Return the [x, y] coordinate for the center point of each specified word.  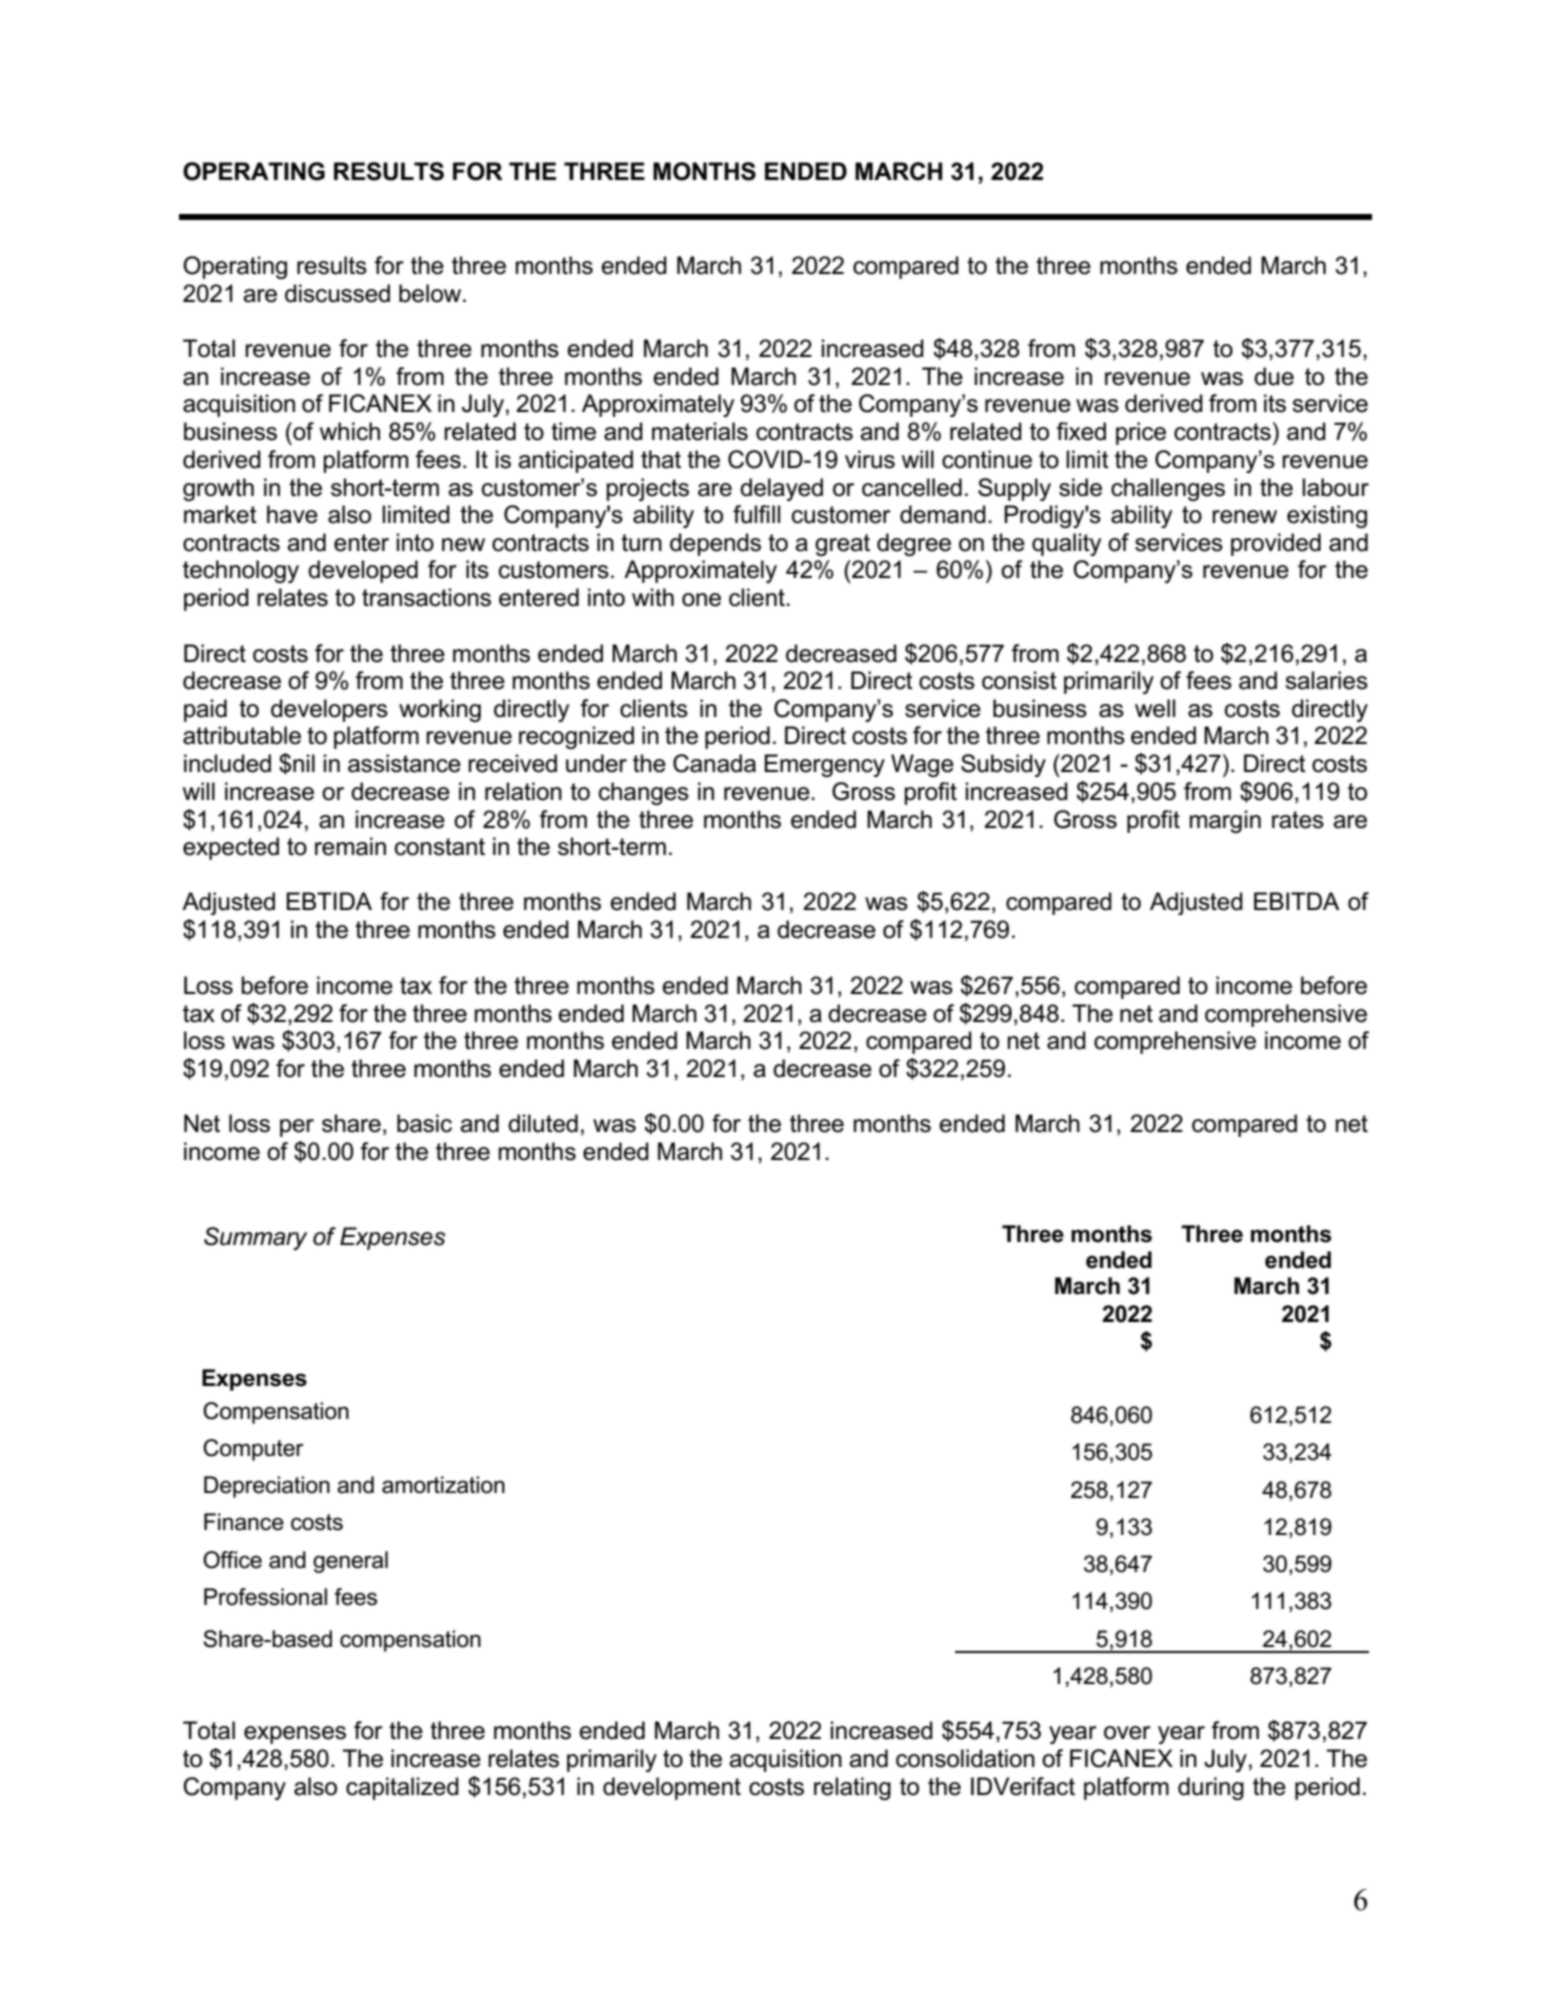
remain [350, 846]
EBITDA [1297, 901]
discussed [337, 293]
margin [1225, 821]
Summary [255, 1238]
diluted [543, 1123]
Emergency [824, 765]
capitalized [402, 1788]
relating [852, 1788]
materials [700, 431]
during [1211, 1788]
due [1274, 376]
